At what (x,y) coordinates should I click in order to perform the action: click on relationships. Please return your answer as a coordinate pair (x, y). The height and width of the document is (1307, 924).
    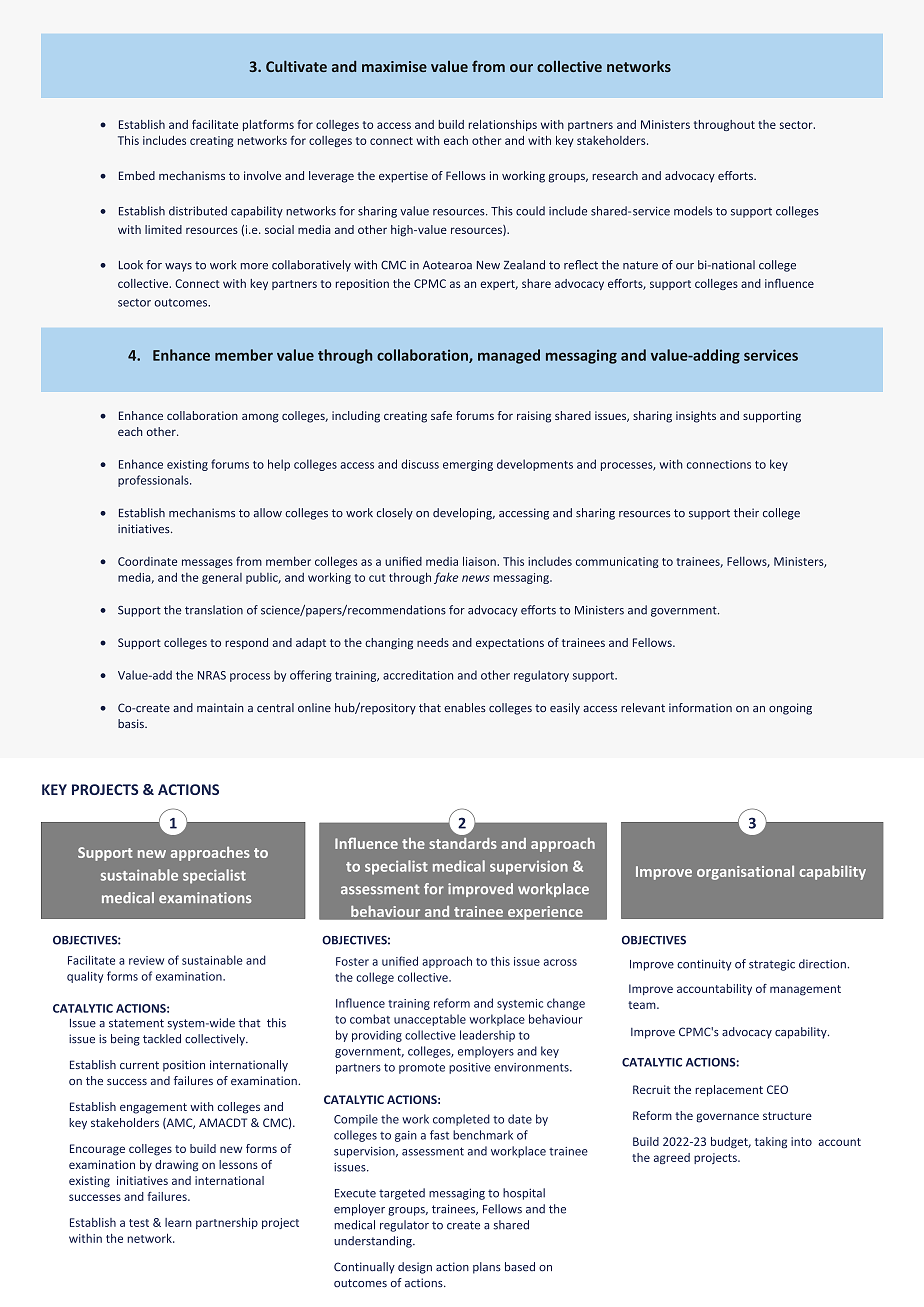
    Looking at the image, I should click on (502, 125).
